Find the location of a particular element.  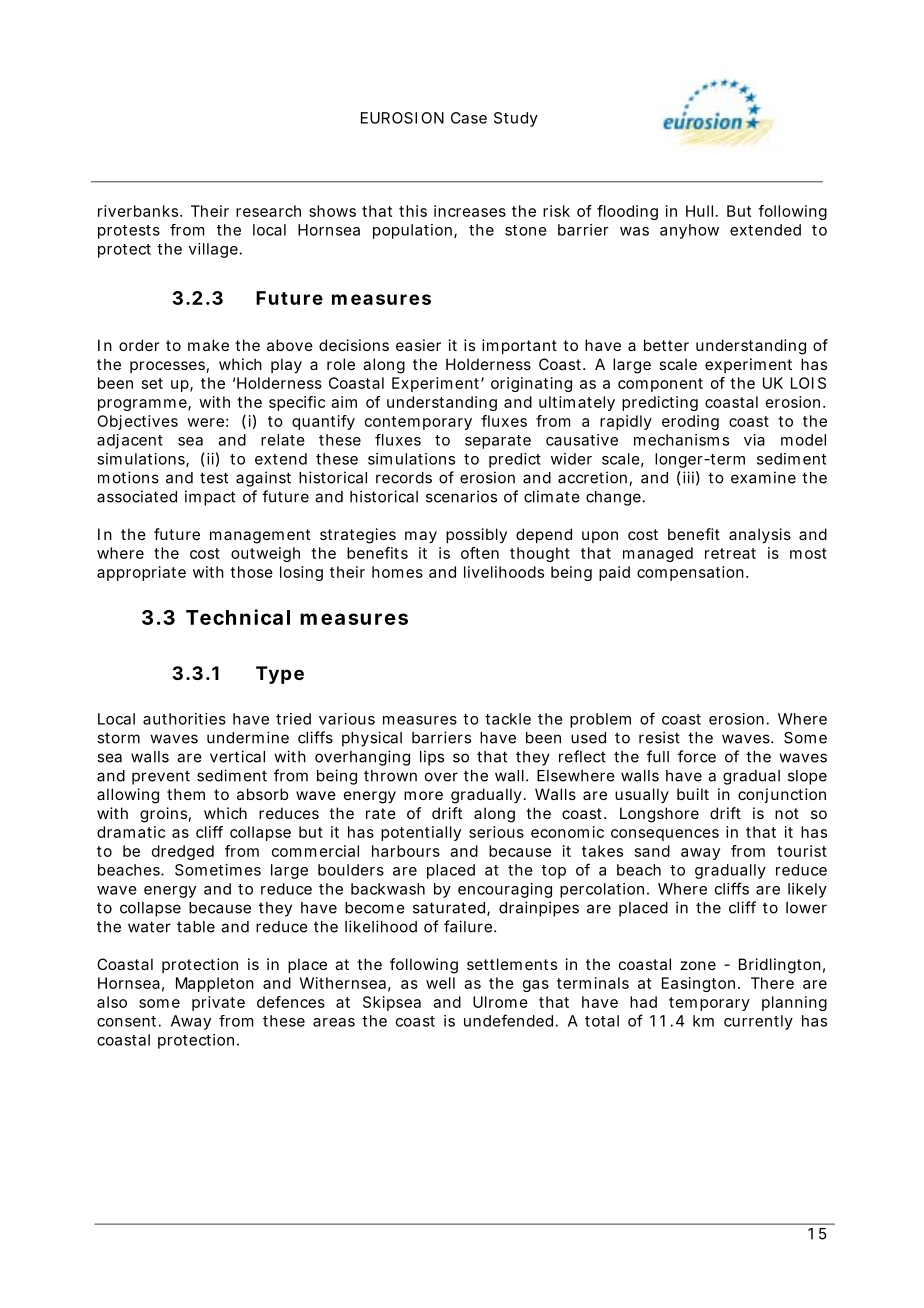

authorities is located at coordinates (184, 719).
